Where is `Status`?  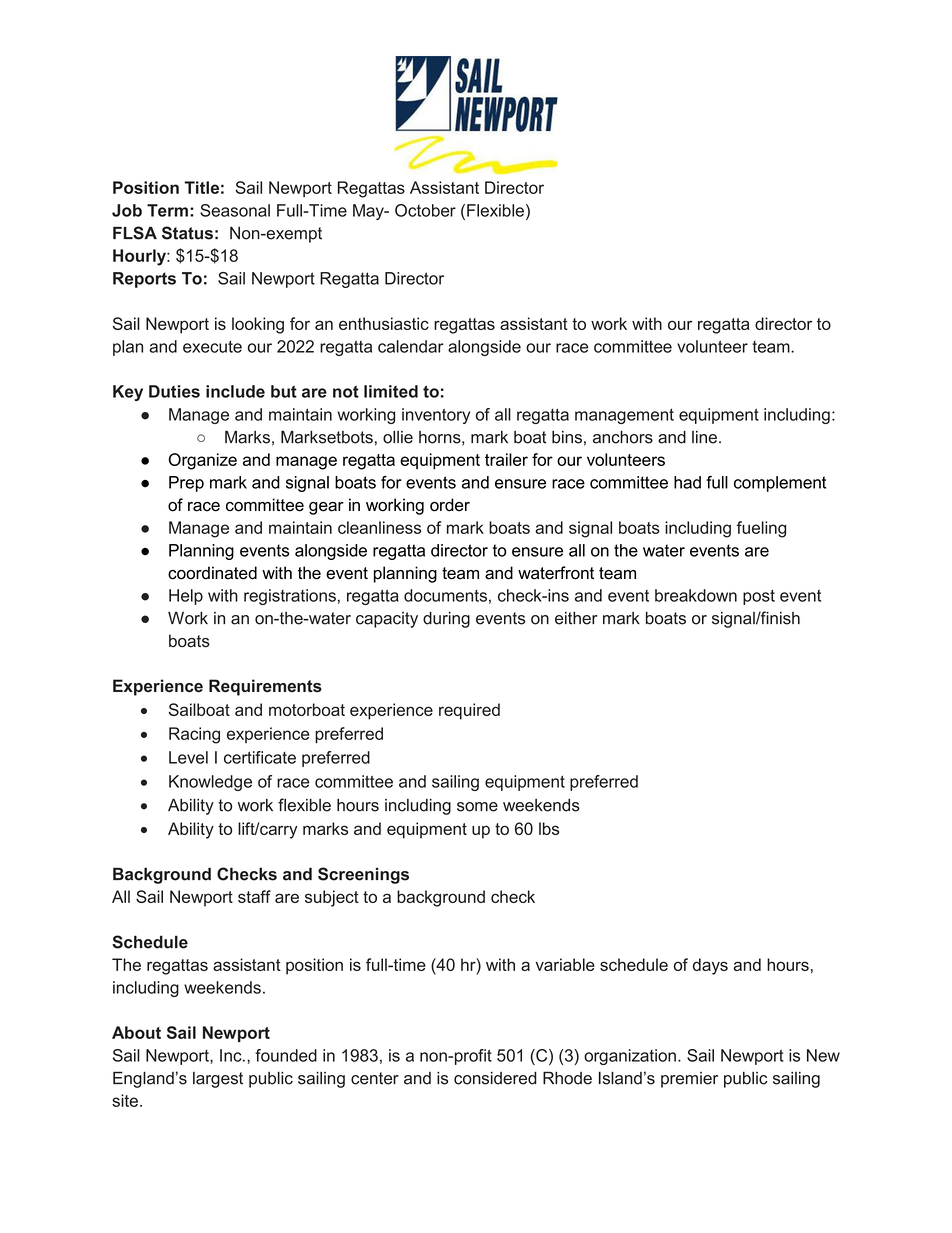 Status is located at coordinates (187, 233).
